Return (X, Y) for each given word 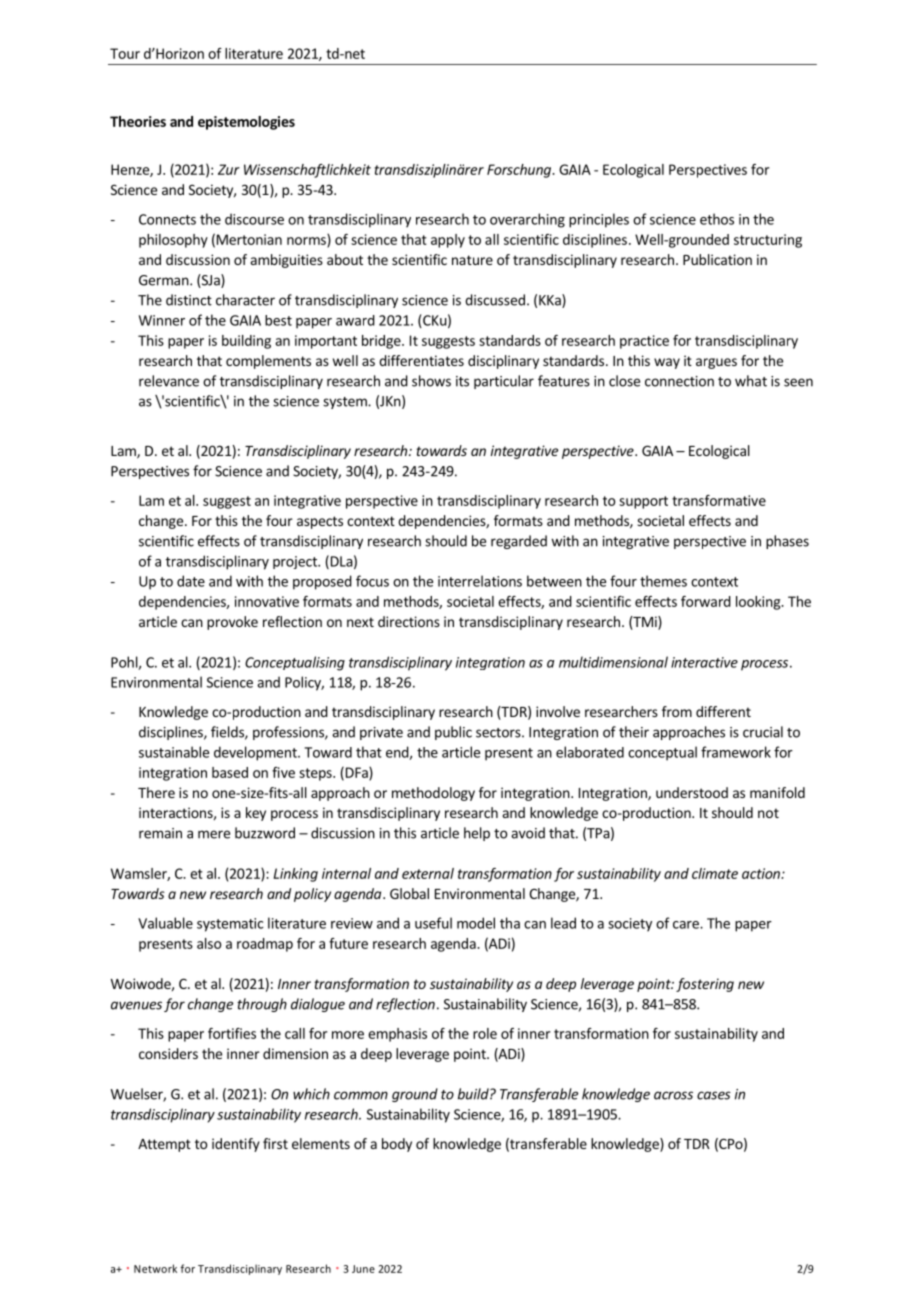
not (768, 813)
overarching (527, 220)
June (363, 1269)
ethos (717, 219)
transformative (719, 500)
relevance (169, 381)
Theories (138, 121)
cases (714, 1095)
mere (214, 834)
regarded (519, 542)
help (477, 834)
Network (155, 1268)
